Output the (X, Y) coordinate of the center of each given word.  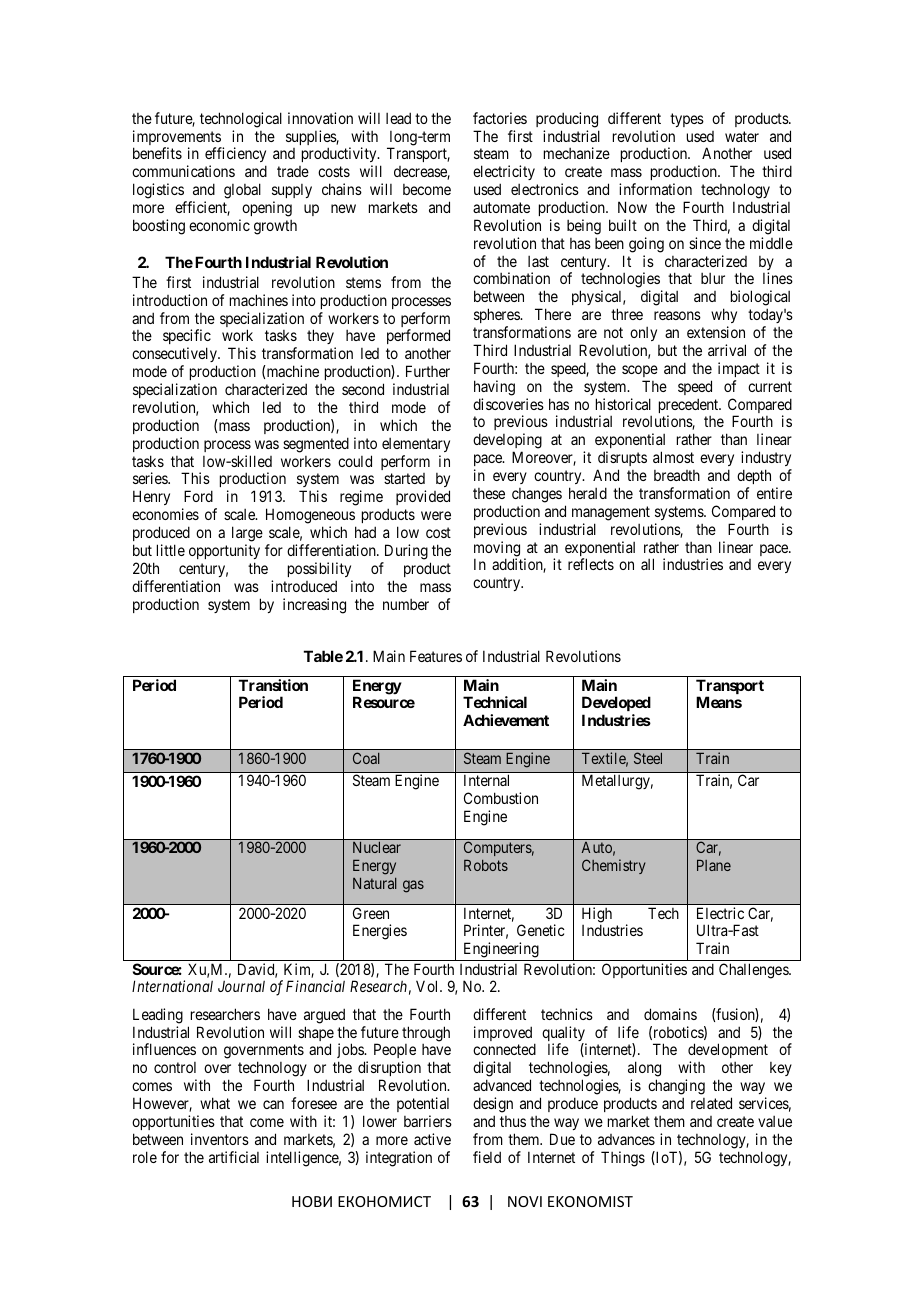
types (687, 120)
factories (500, 118)
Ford (198, 496)
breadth (677, 475)
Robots (486, 865)
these (489, 493)
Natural (375, 883)
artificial (234, 1157)
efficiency (235, 156)
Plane (714, 865)
